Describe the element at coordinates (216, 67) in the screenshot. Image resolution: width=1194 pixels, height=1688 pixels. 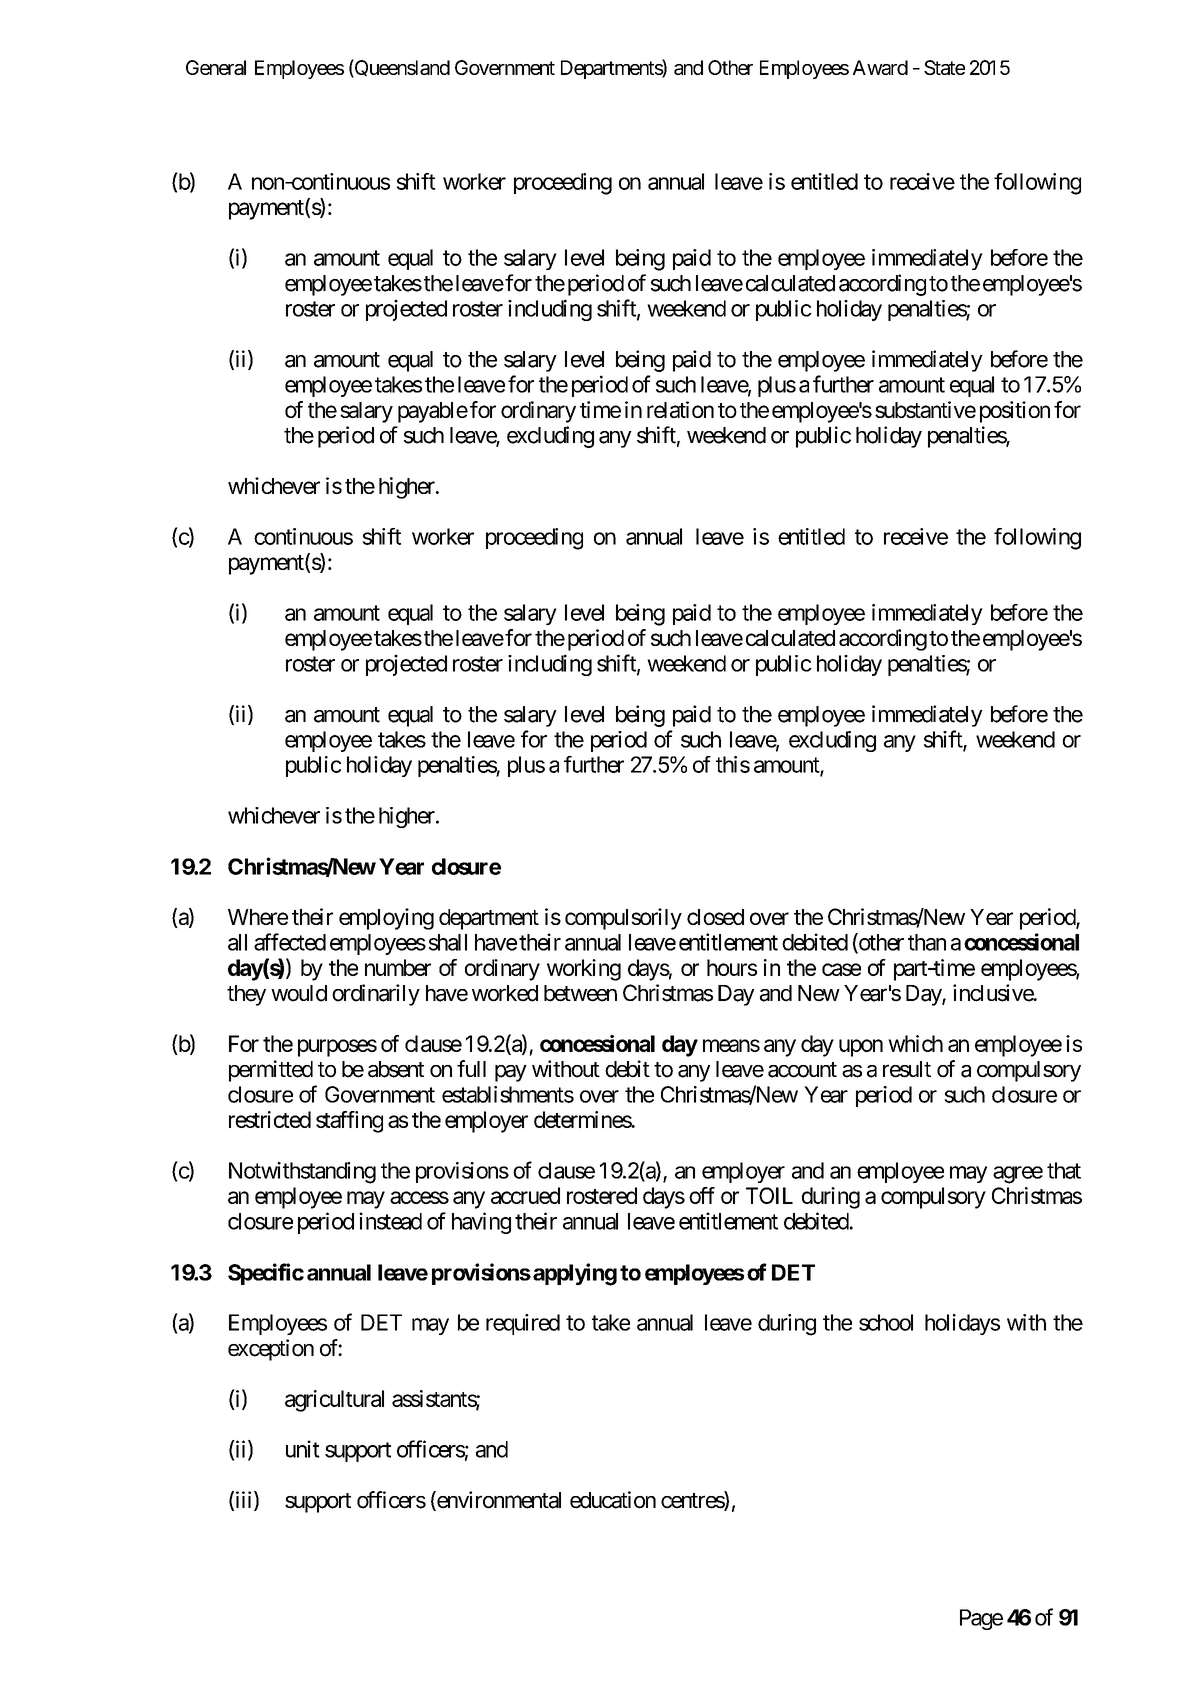
I see `General` at that location.
